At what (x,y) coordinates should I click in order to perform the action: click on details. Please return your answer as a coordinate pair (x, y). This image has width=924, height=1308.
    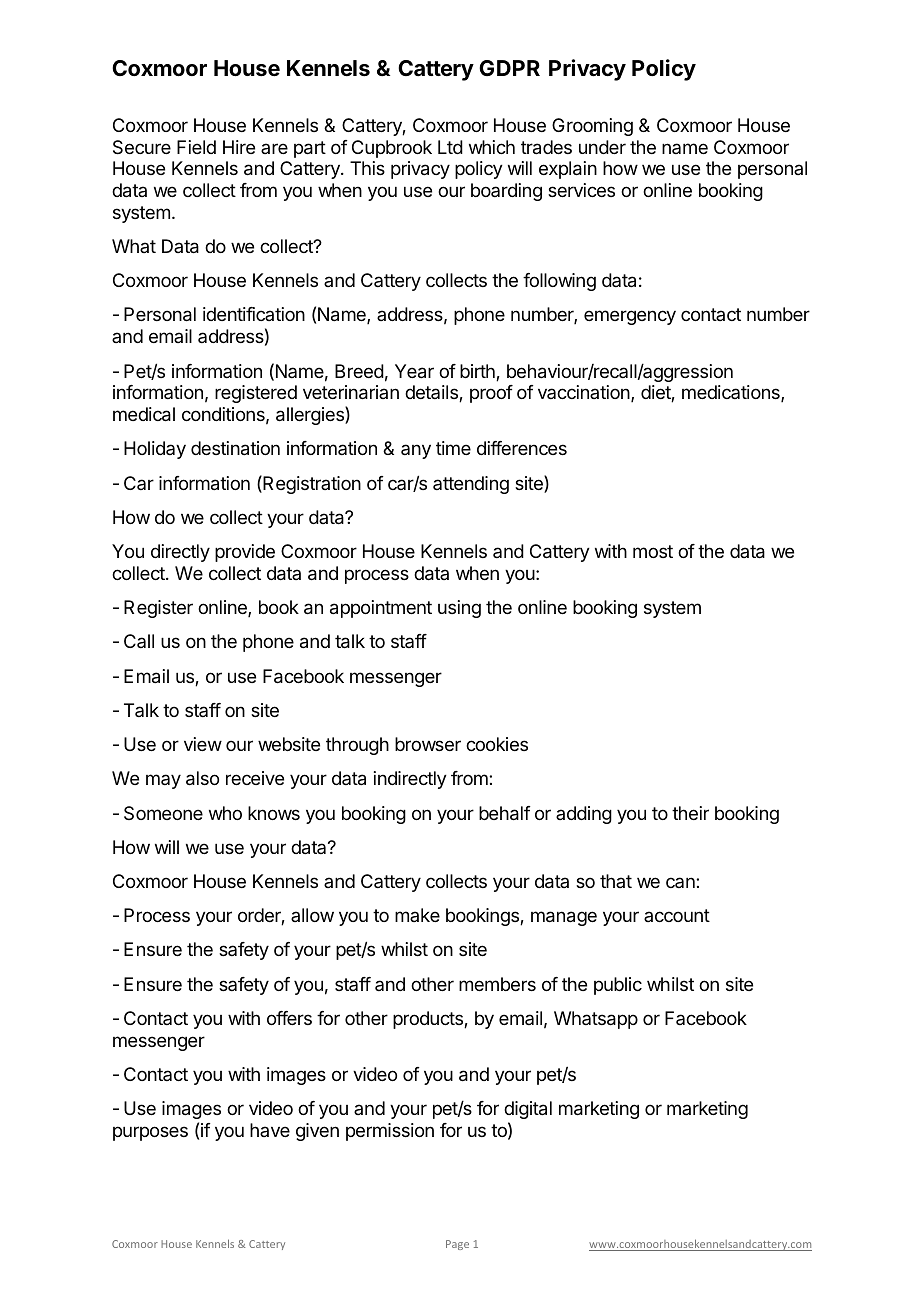
    Looking at the image, I should click on (432, 393).
